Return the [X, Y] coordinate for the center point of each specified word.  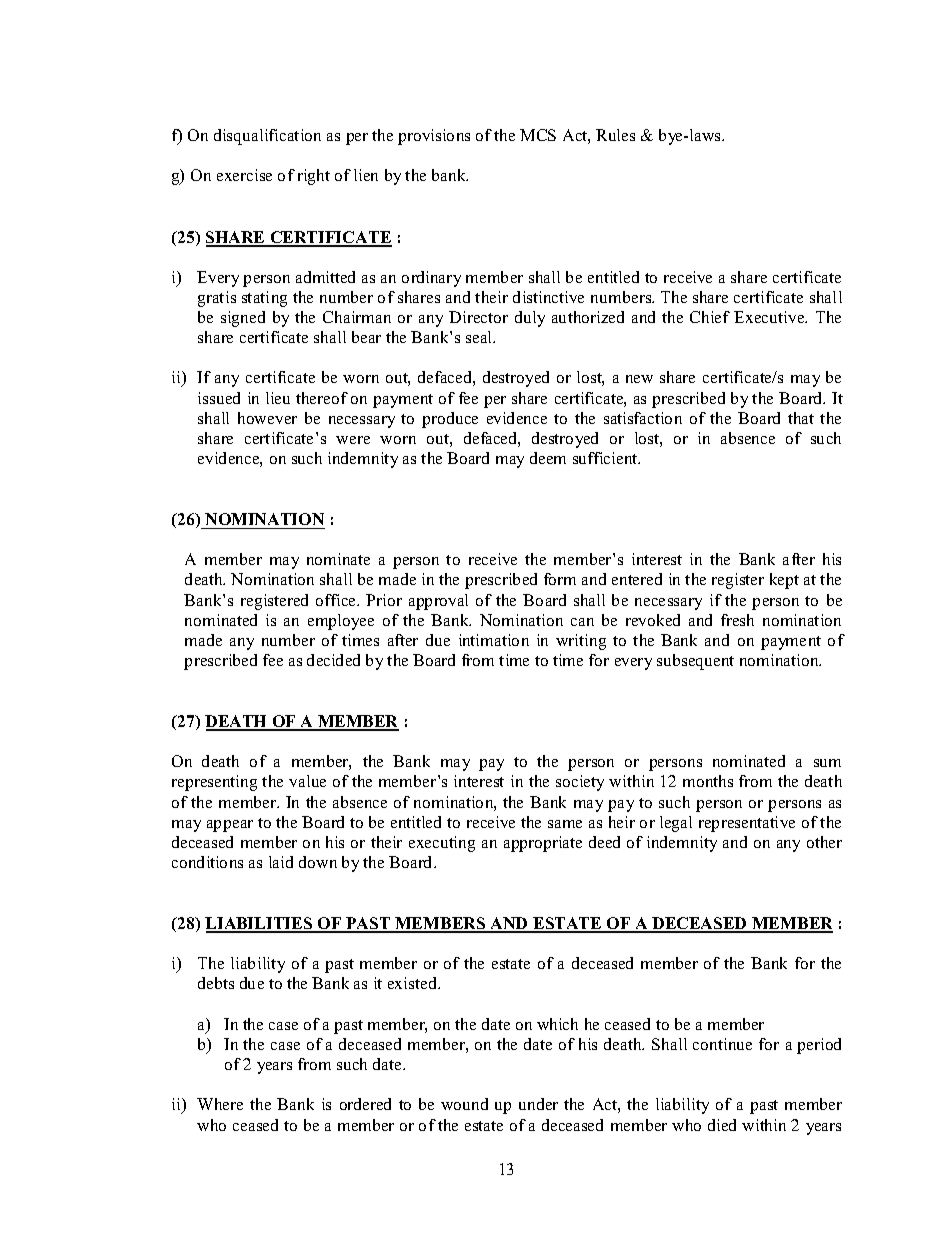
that [801, 418]
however [267, 418]
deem [548, 458]
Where [220, 1104]
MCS [538, 135]
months [708, 781]
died [722, 1125]
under [538, 1104]
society [580, 783]
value [307, 781]
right [314, 177]
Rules [615, 135]
